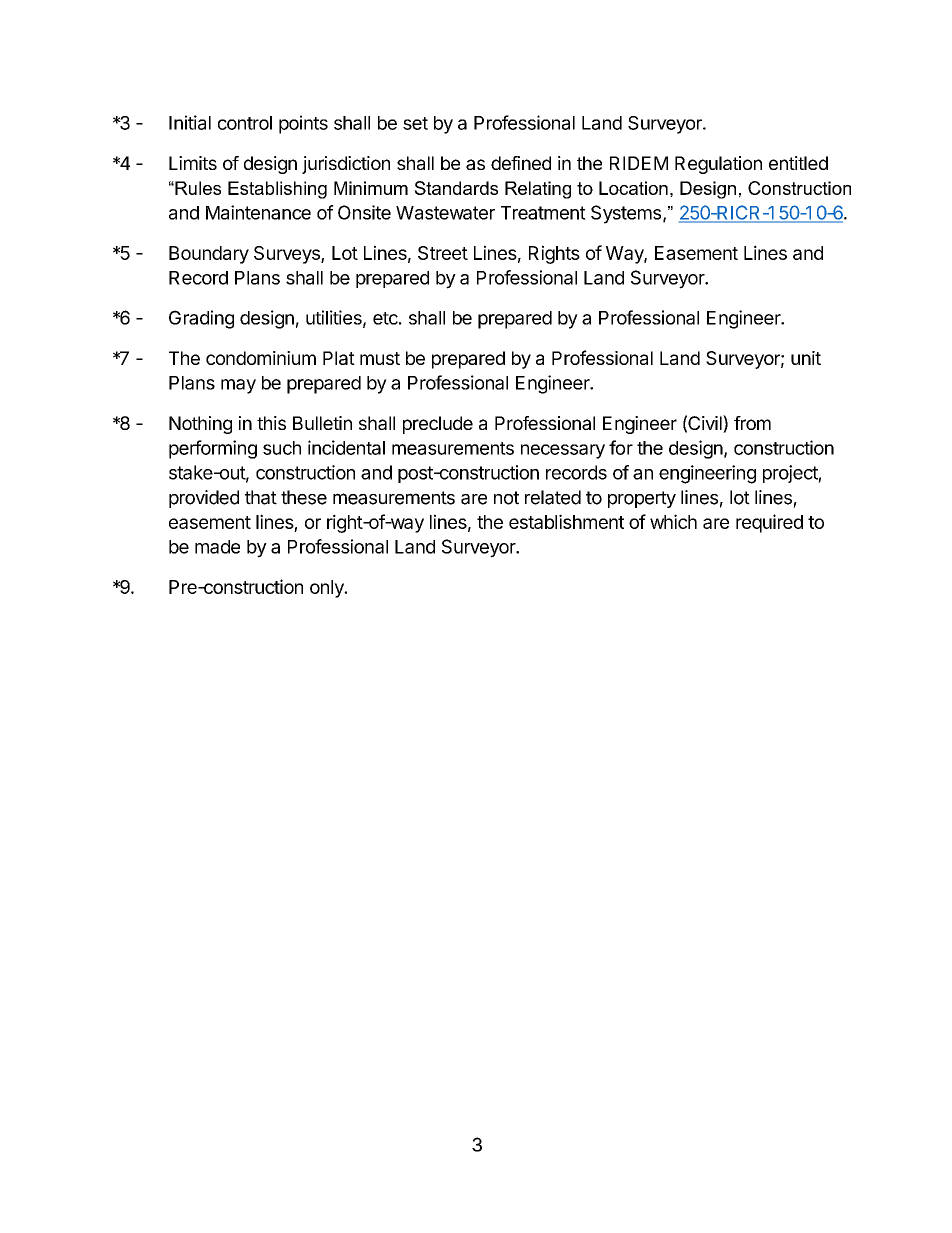 Image resolution: width=952 pixels, height=1233 pixels. Describe the element at coordinates (328, 589) in the screenshot. I see `only` at that location.
